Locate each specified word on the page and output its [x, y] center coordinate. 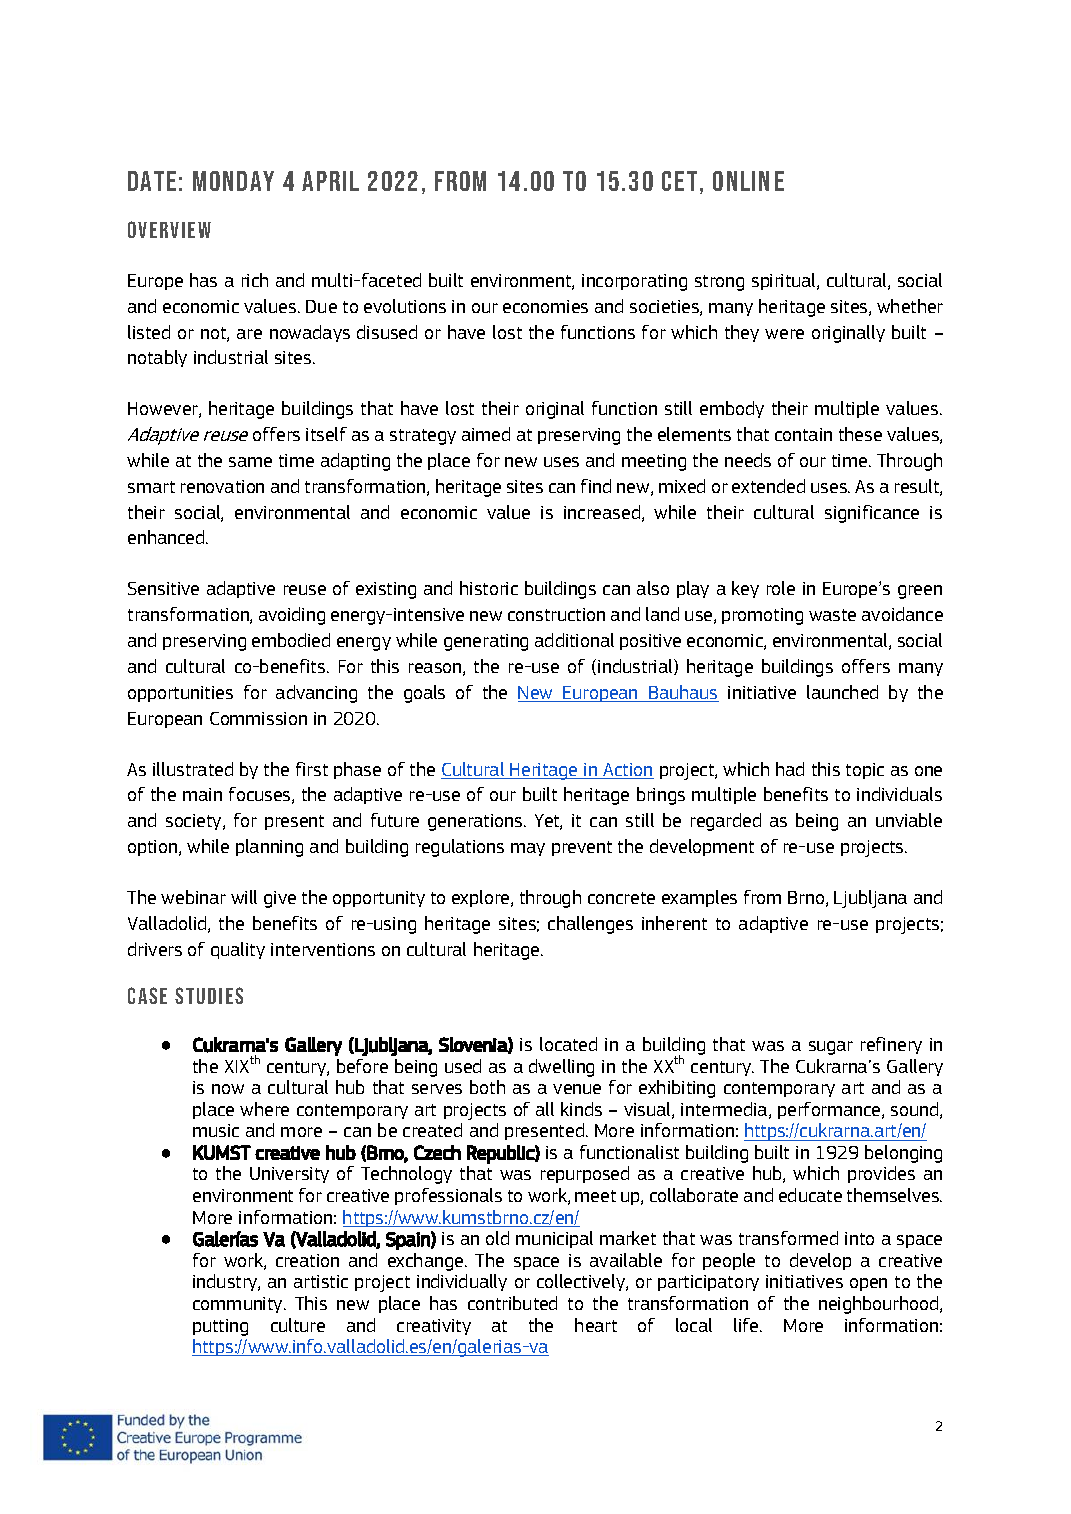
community [239, 1305]
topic [865, 771]
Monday [233, 181]
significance [872, 514]
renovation [222, 486]
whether [910, 306]
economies [545, 306]
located [568, 1044]
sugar [831, 1048]
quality [238, 950]
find [596, 486]
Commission [258, 718]
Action [627, 771]
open [868, 1284]
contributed [512, 1303]
